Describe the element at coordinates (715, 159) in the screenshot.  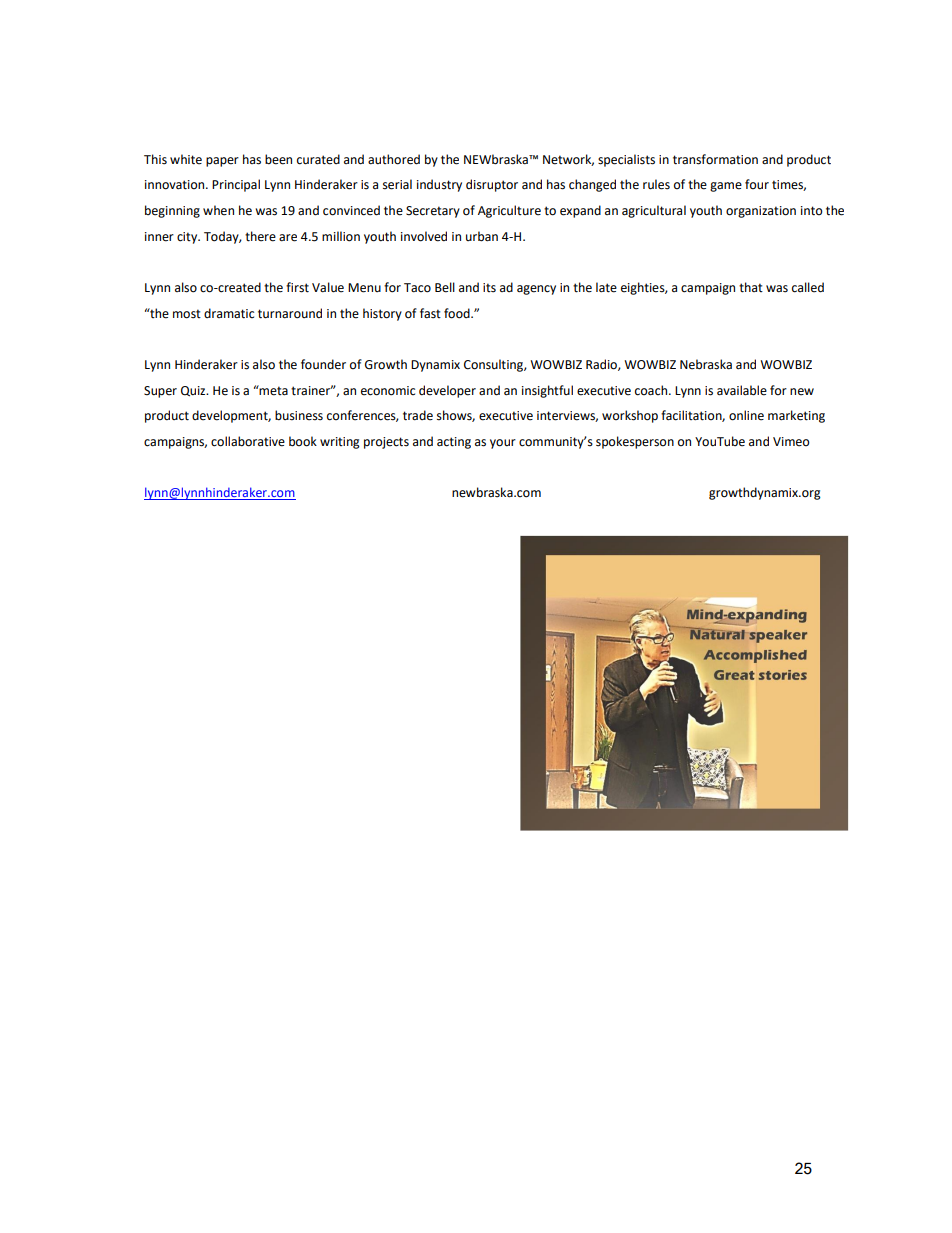
I see `transformation` at that location.
